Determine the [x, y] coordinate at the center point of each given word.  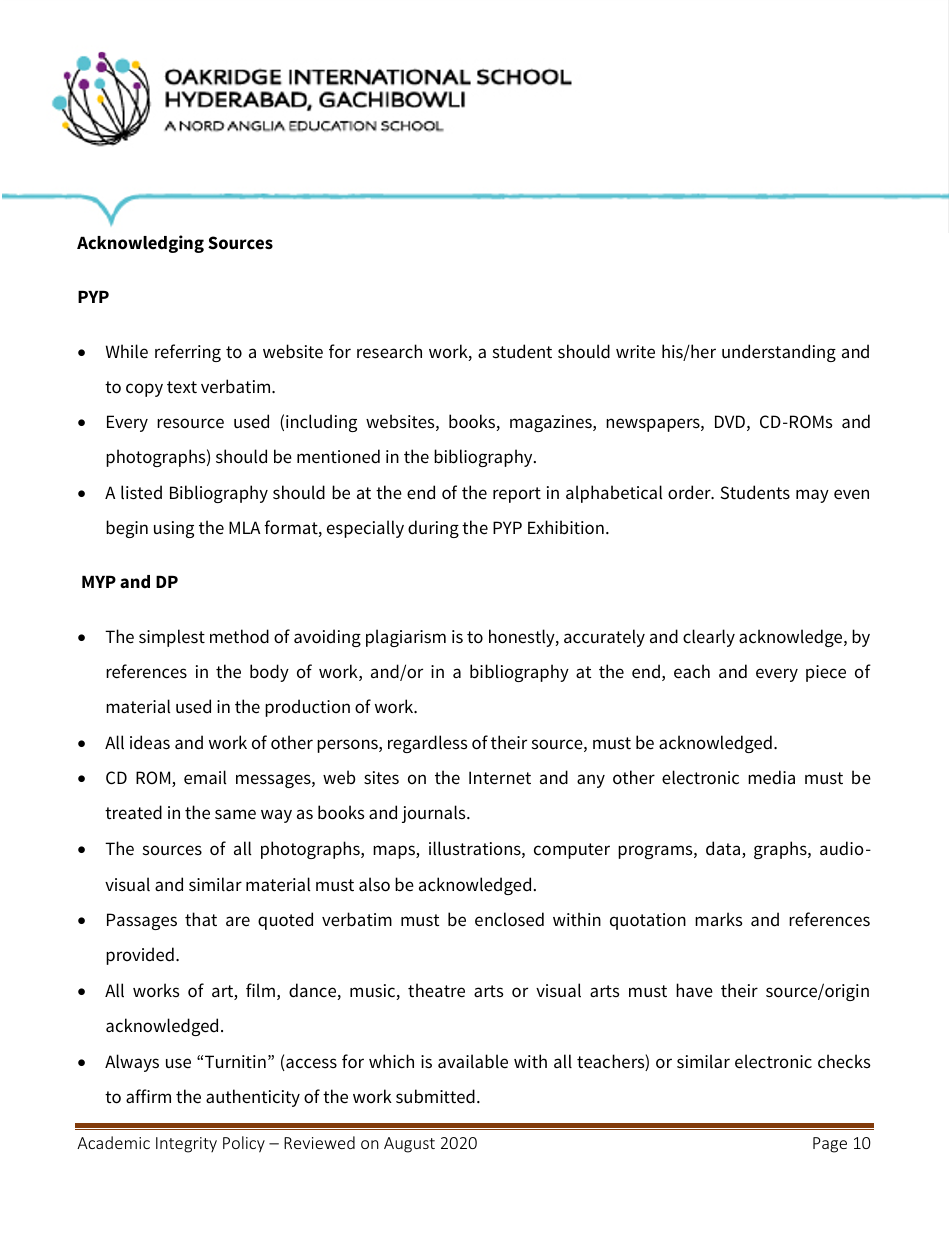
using [174, 529]
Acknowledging [140, 244]
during [433, 529]
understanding [779, 353]
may [812, 496]
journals [435, 814]
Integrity [186, 1145]
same [235, 814]
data [723, 848]
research [389, 351]
